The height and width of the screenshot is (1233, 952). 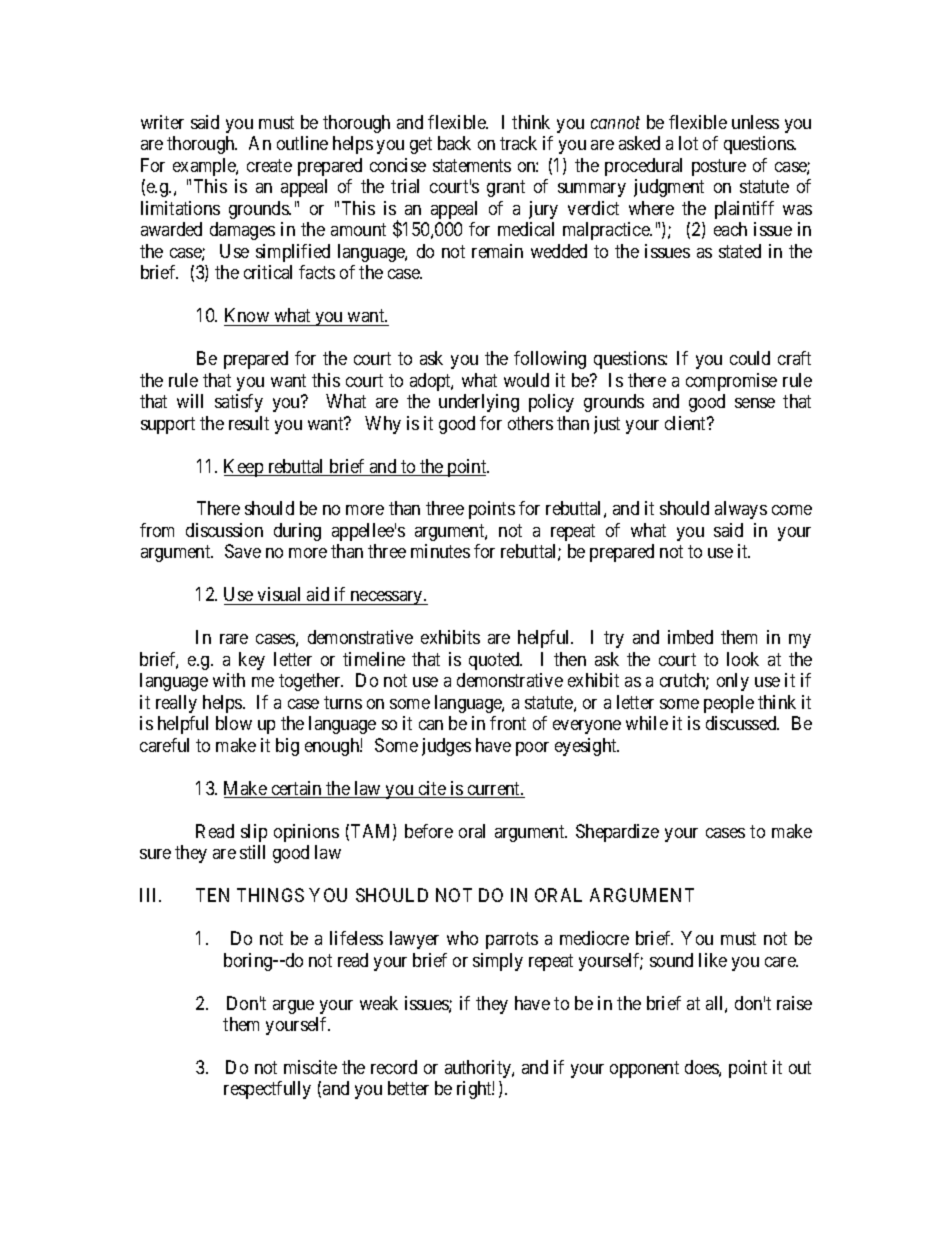 What do you see at coordinates (408, 1088) in the screenshot?
I see `better` at bounding box center [408, 1088].
